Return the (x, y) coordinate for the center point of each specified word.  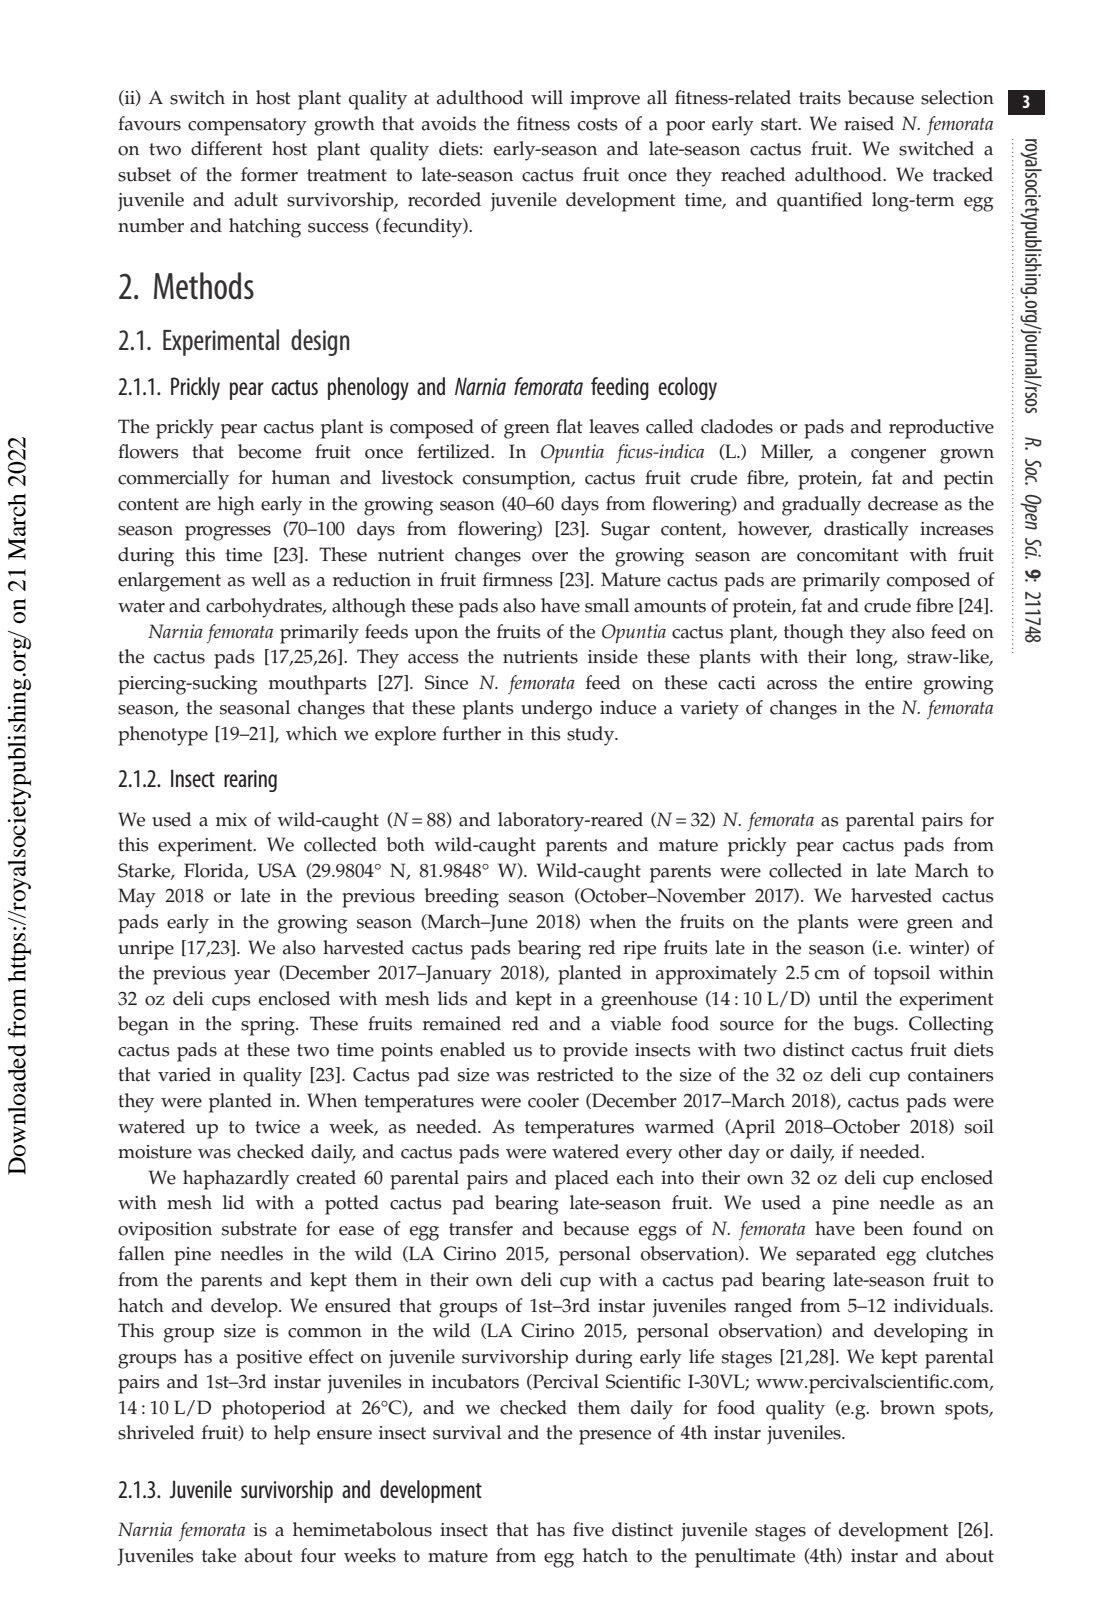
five (588, 1529)
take (219, 1555)
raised (869, 123)
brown (907, 1407)
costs (598, 124)
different (226, 148)
